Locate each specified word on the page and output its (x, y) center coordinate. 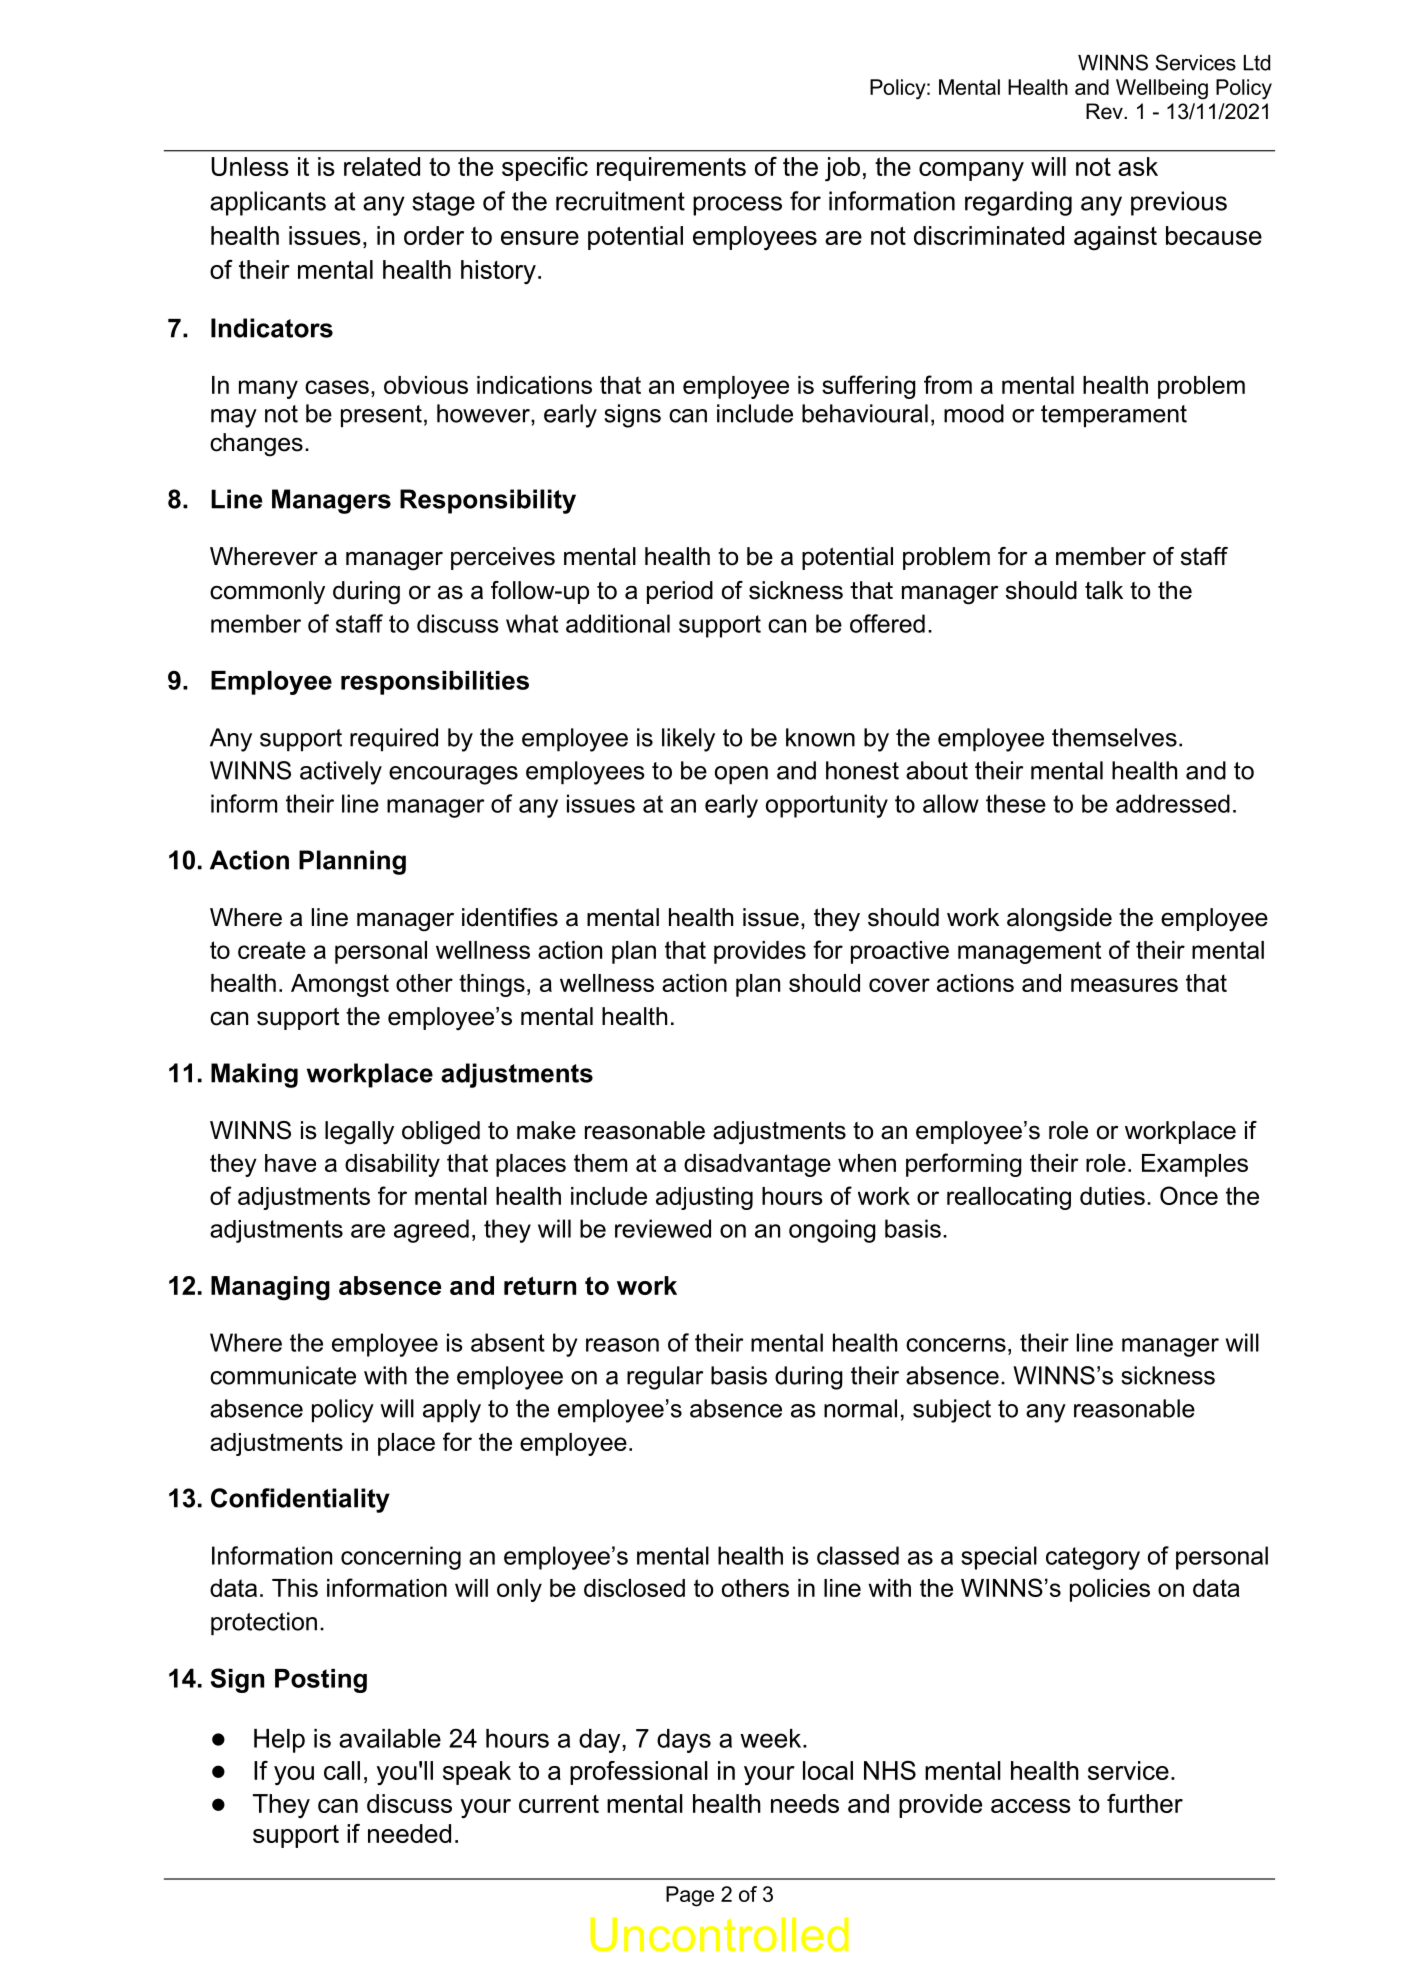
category (1093, 1558)
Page (690, 1896)
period (680, 592)
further (1145, 1803)
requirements (671, 169)
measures (1124, 985)
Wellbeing (1162, 89)
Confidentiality (300, 1500)
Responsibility (488, 501)
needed (409, 1833)
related (382, 166)
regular (665, 1378)
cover (899, 985)
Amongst (340, 985)
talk (1104, 590)
